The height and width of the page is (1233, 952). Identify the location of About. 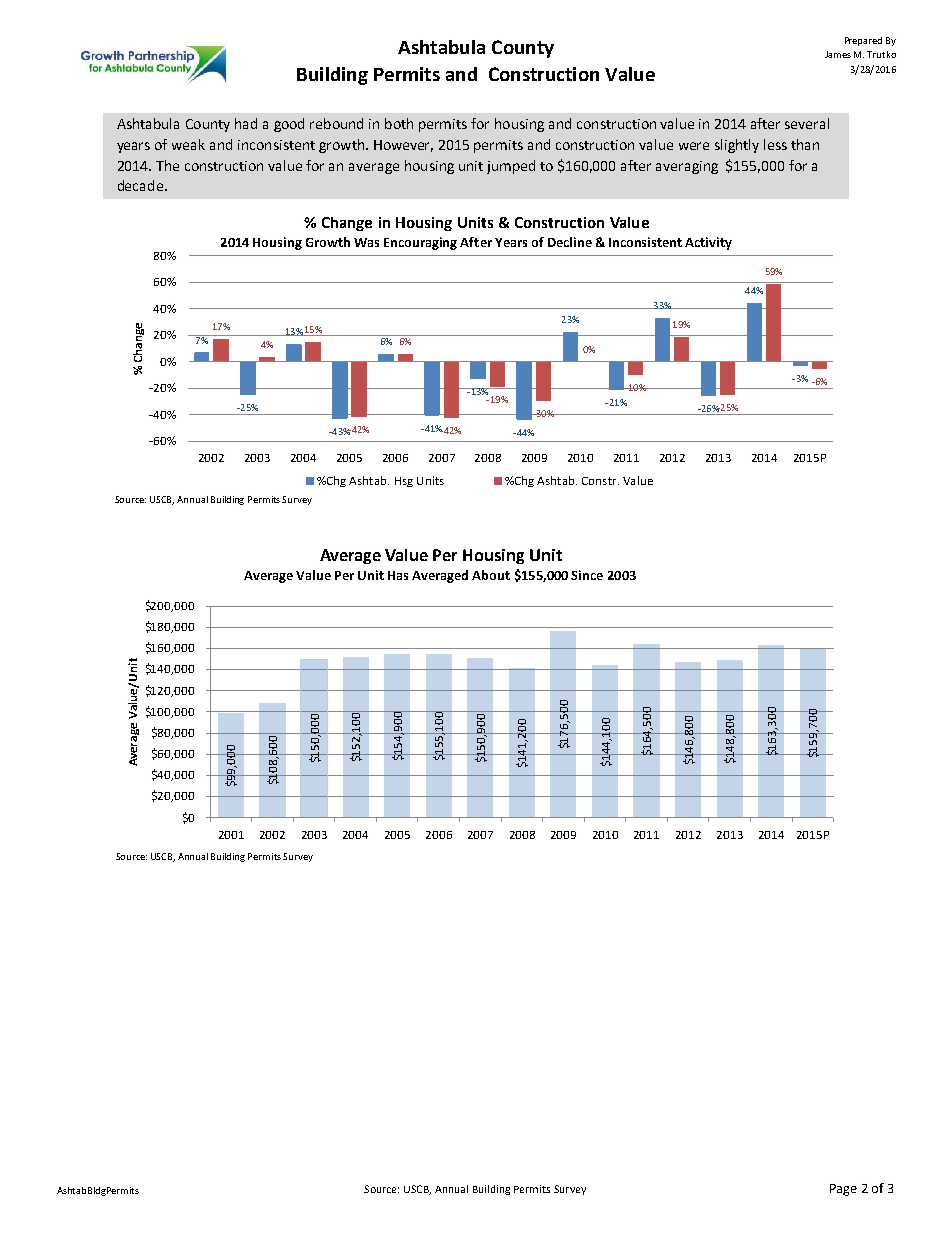
(491, 575).
